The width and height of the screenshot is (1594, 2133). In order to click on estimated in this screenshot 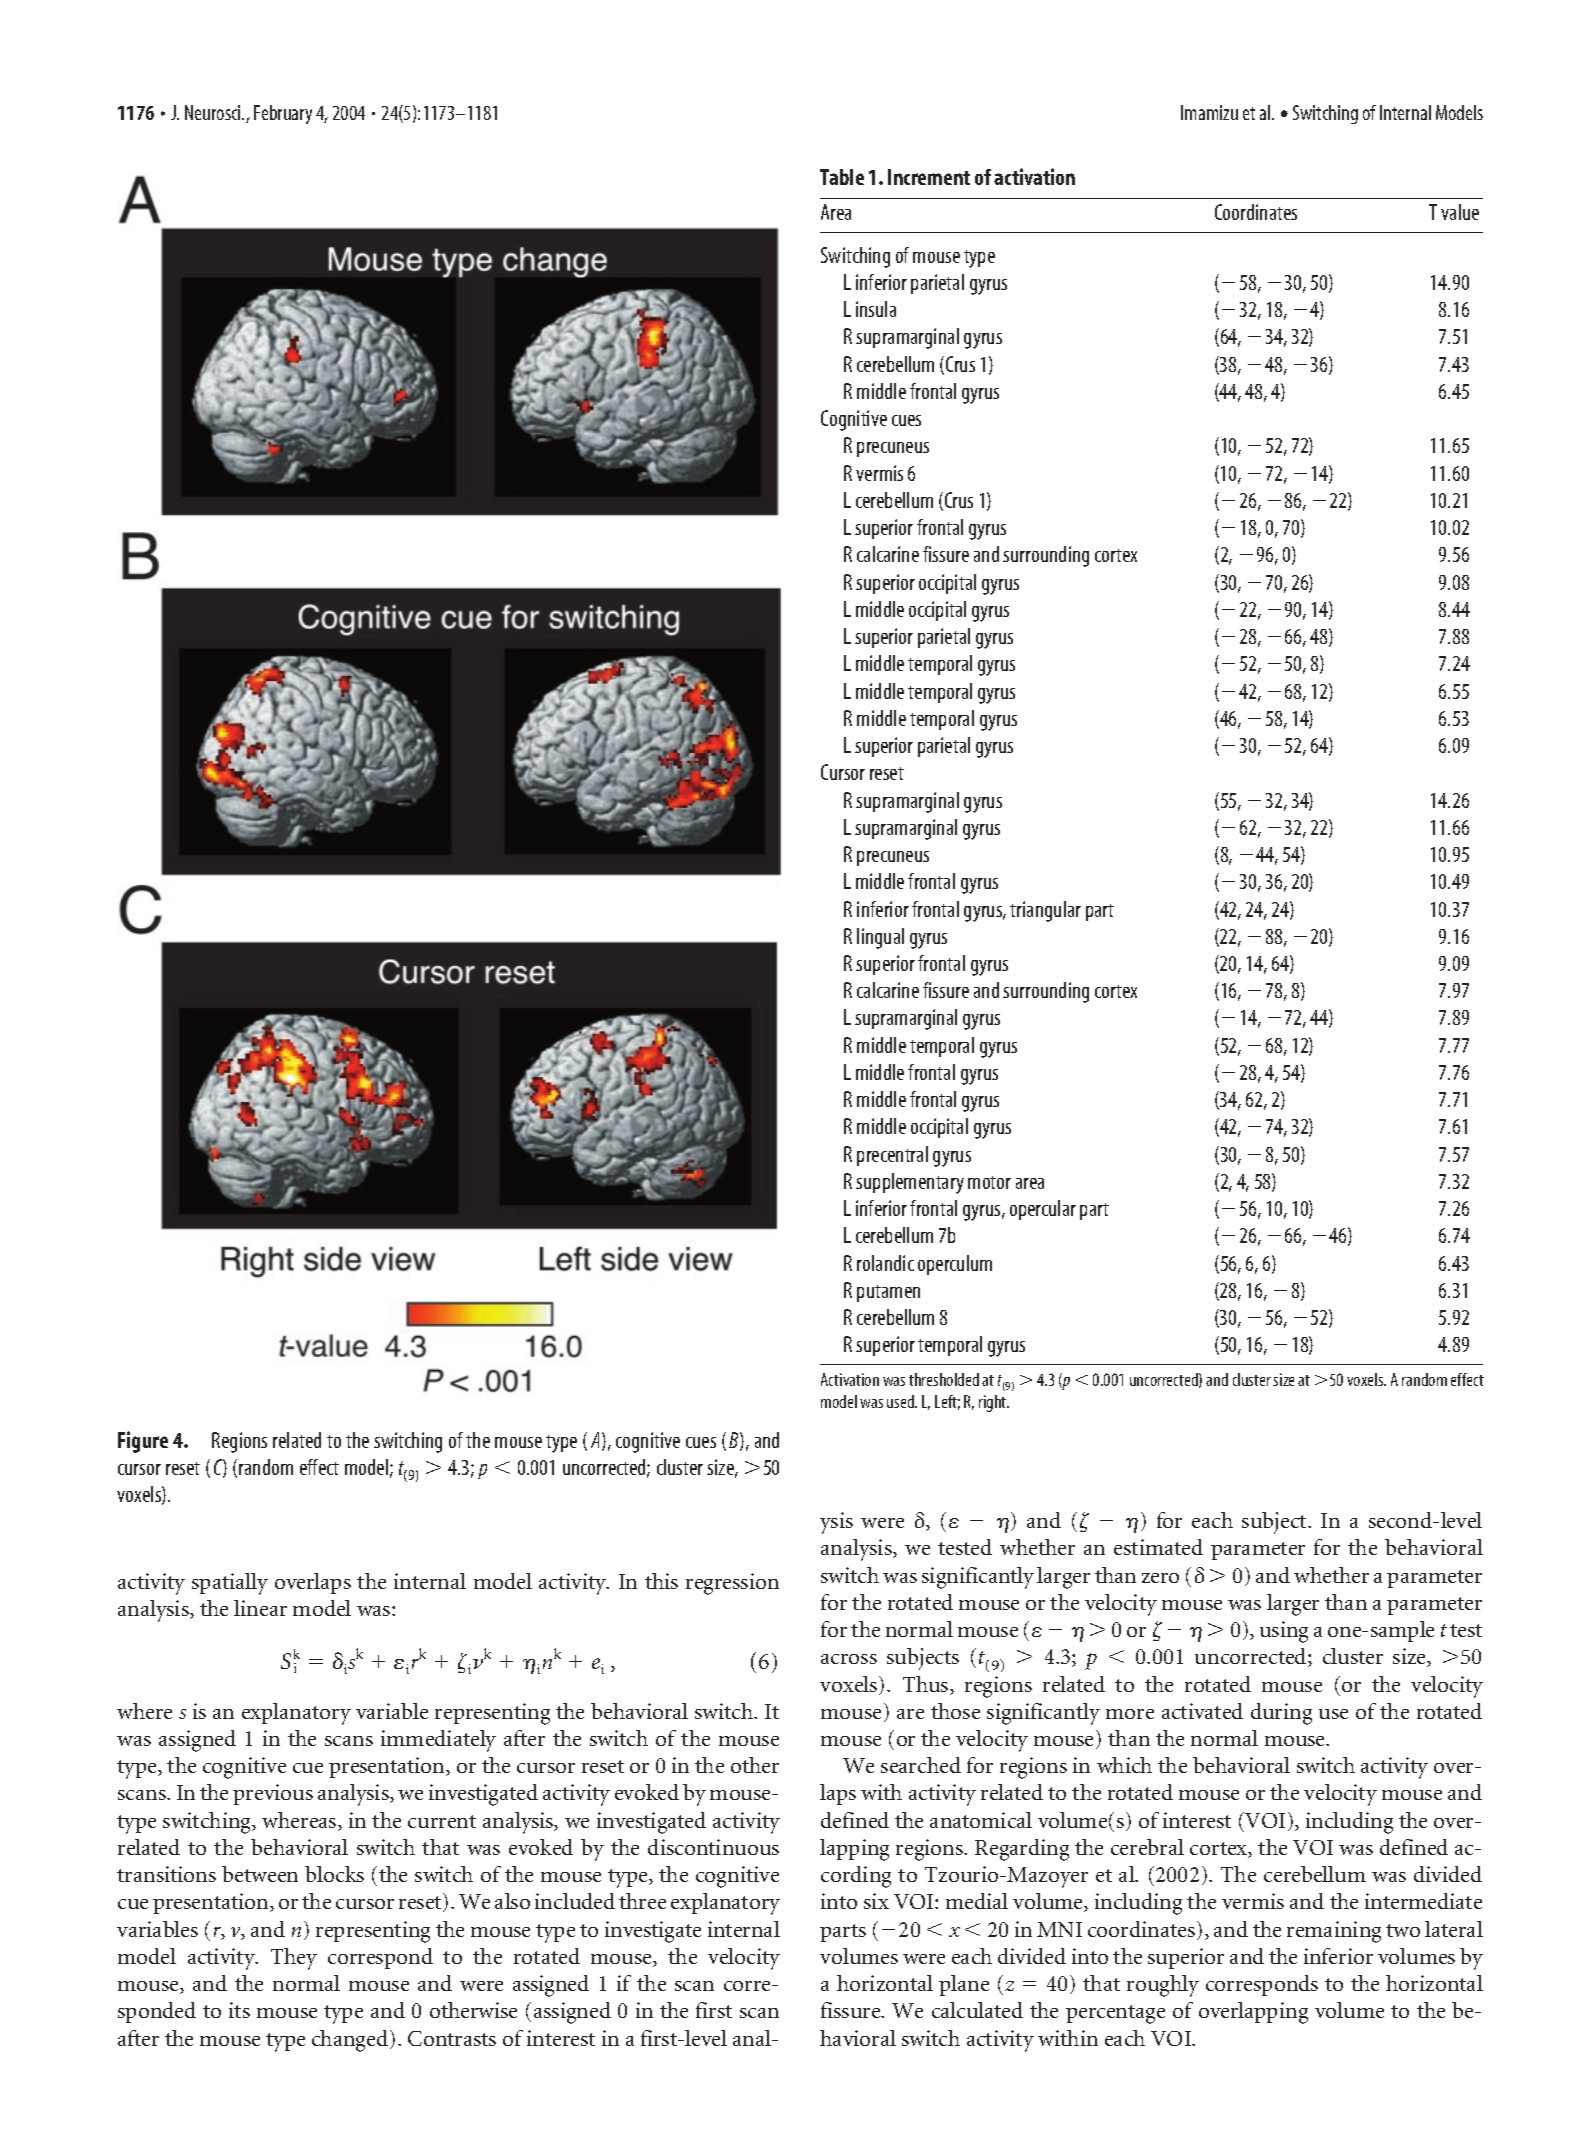, I will do `click(1158, 1547)`.
